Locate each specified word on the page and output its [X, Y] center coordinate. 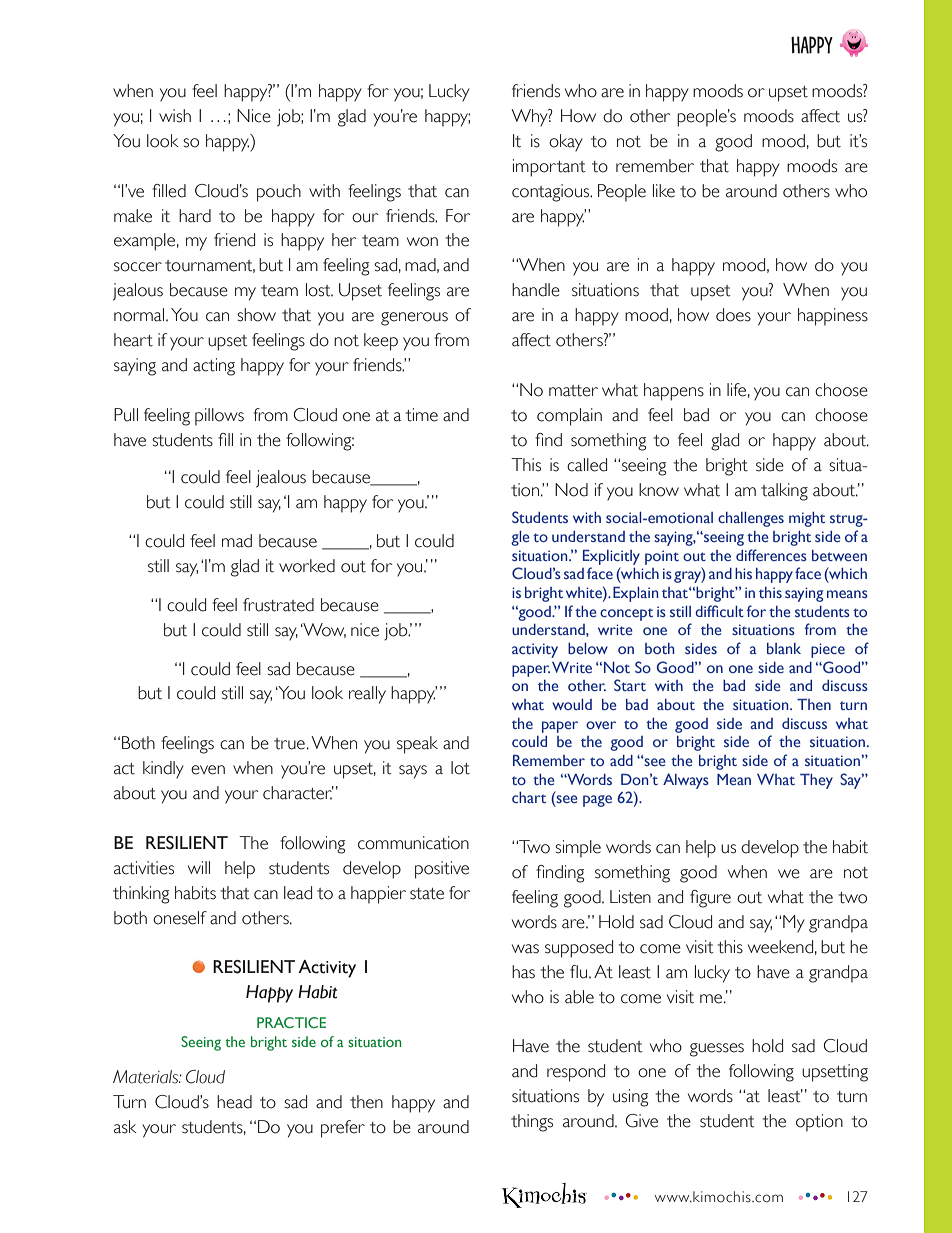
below [588, 648]
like [664, 191]
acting [214, 367]
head [234, 1102]
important [549, 168]
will [199, 867]
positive [442, 870]
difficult [719, 611]
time [422, 415]
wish [175, 116]
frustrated [278, 605]
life [736, 390]
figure [710, 899]
